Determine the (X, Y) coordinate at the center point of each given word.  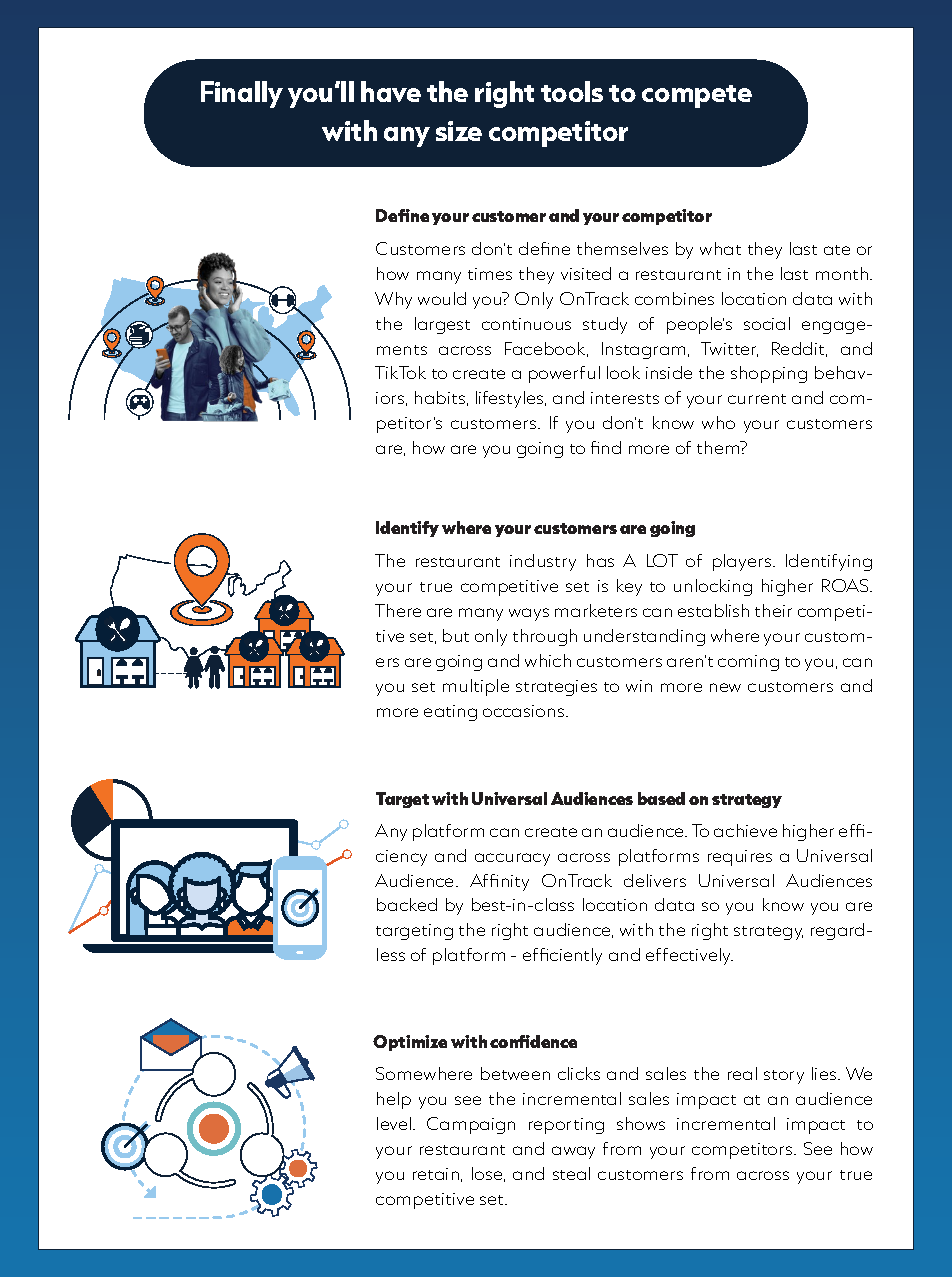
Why (393, 300)
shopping (769, 374)
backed (407, 904)
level (395, 1123)
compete (697, 96)
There (398, 610)
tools (572, 91)
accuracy (512, 859)
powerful (564, 374)
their (773, 610)
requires (740, 858)
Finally (242, 94)
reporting (566, 1126)
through (545, 637)
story (784, 1077)
